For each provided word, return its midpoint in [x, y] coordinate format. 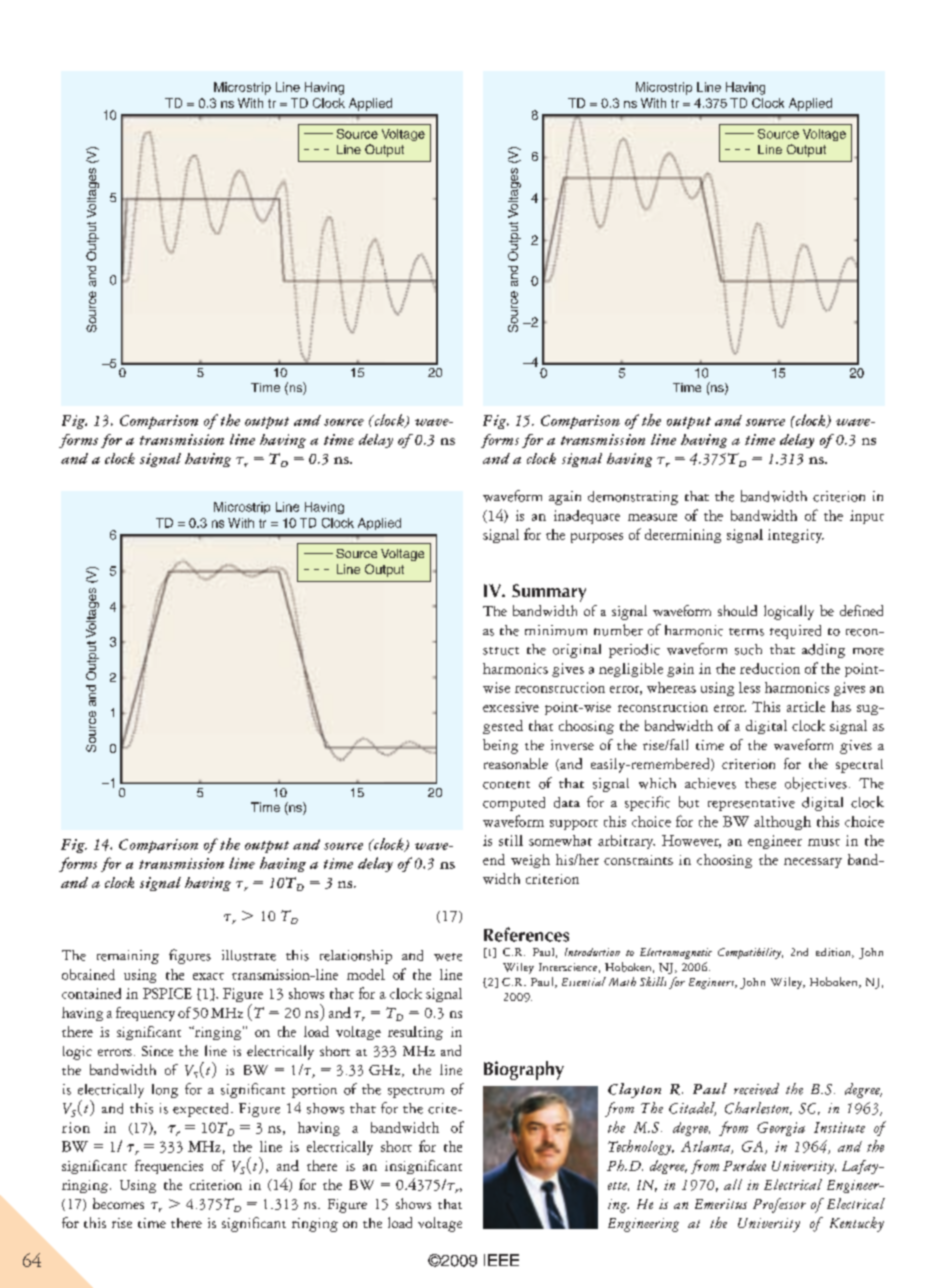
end [494, 859]
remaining [128, 957]
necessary [813, 863]
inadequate [587, 517]
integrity [796, 536]
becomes [118, 1203]
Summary [549, 593]
